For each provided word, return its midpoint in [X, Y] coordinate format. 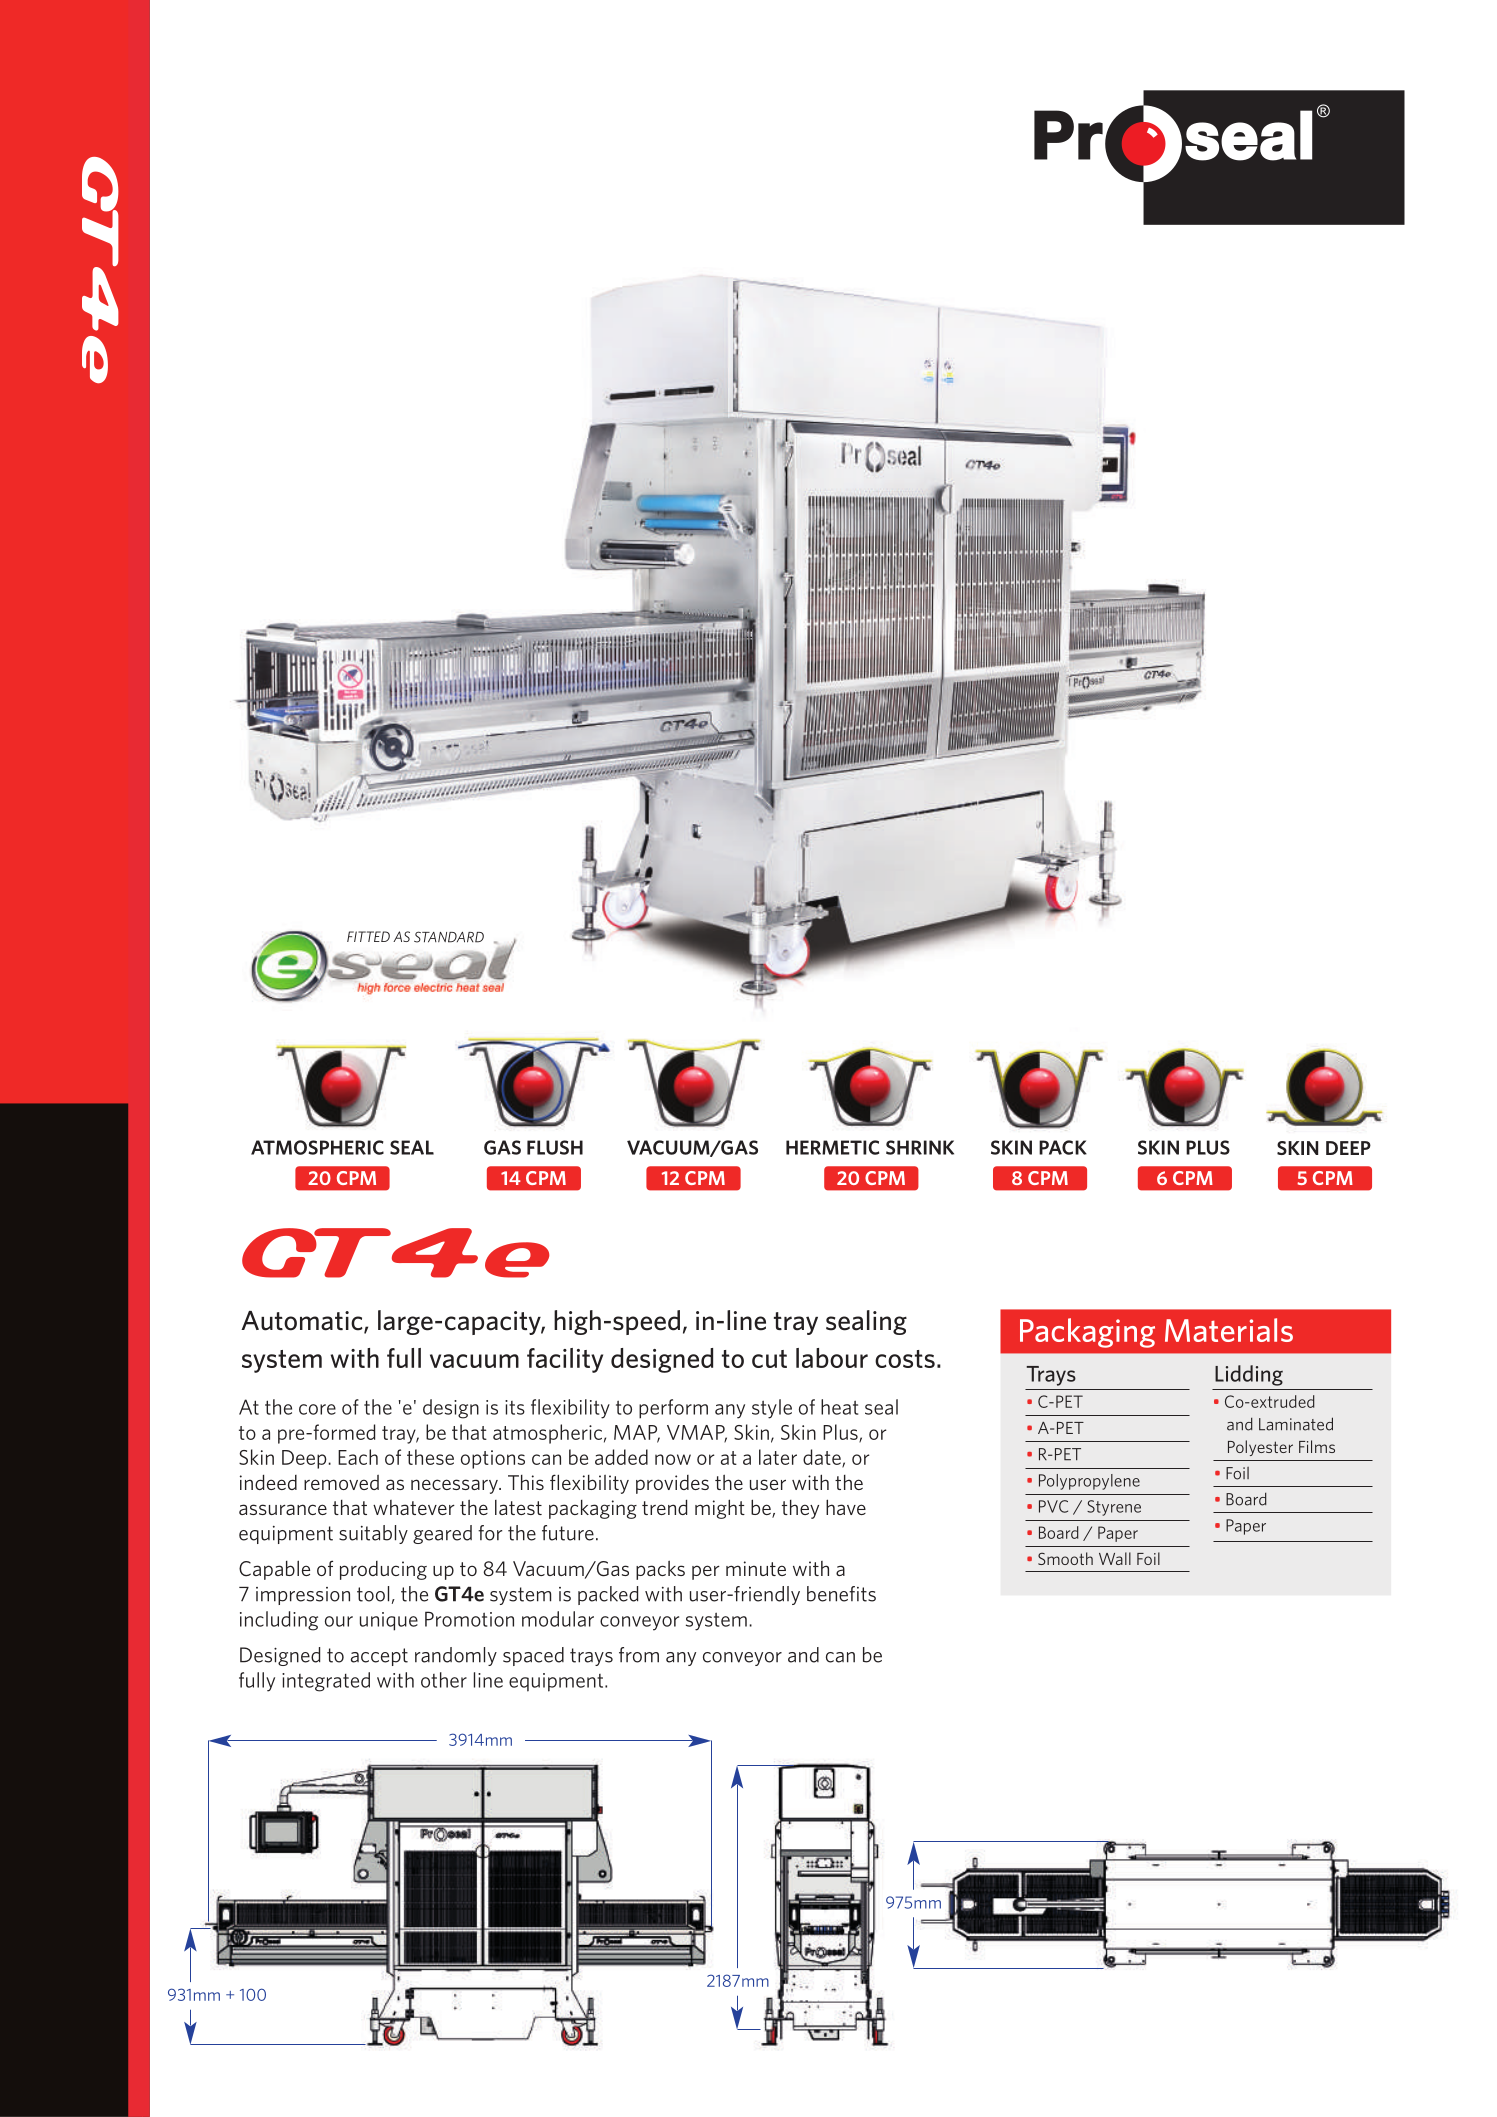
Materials [1229, 1330]
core [317, 1409]
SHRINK [920, 1147]
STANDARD [449, 937]
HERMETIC [832, 1147]
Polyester [1260, 1448]
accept [379, 1657]
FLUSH [555, 1147]
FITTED [368, 936]
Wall [1115, 1558]
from [639, 1655]
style [772, 1409]
